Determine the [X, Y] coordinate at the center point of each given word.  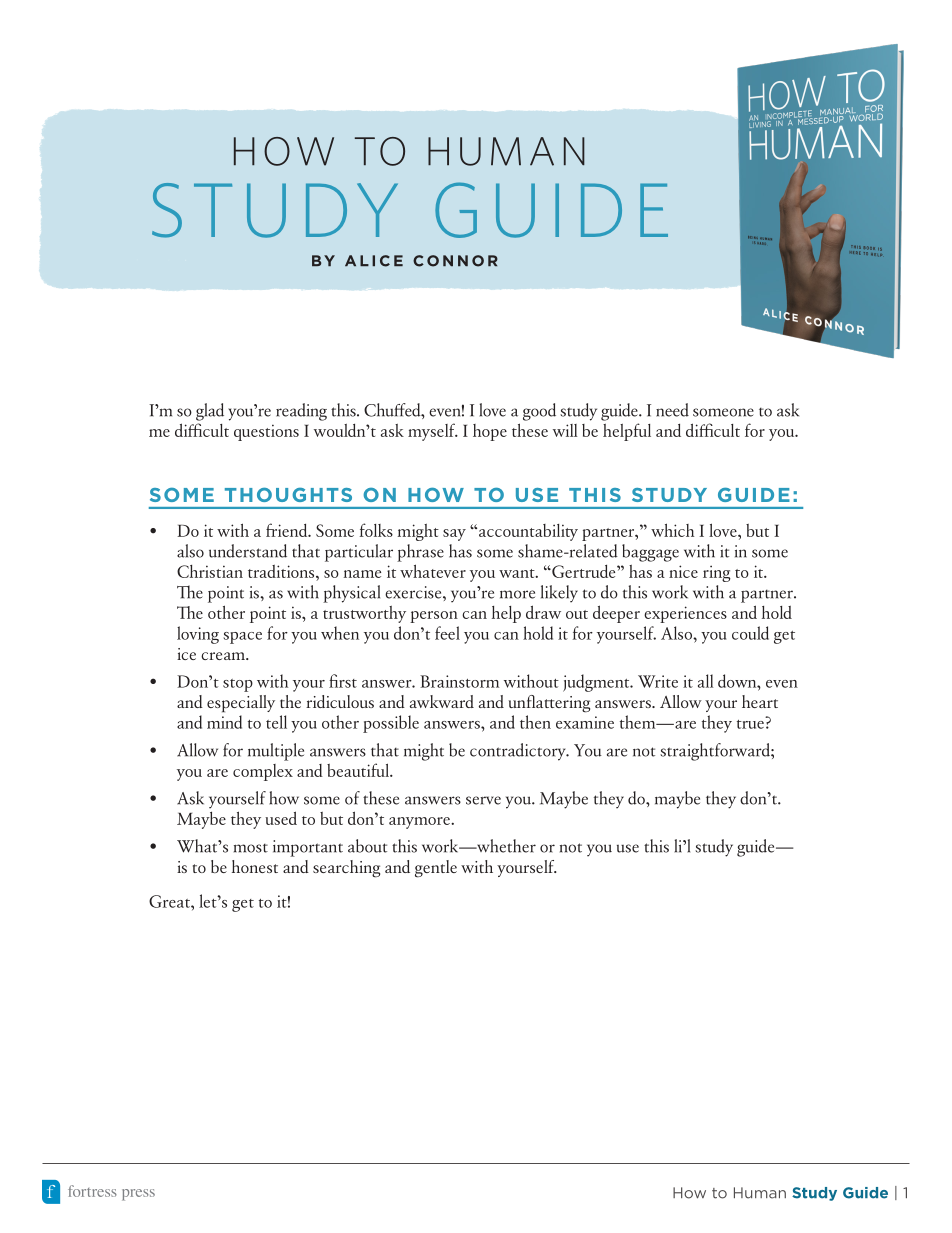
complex [263, 772]
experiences [685, 614]
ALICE [374, 261]
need [672, 410]
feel [447, 633]
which [672, 530]
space [242, 638]
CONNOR [455, 261]
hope [490, 432]
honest [255, 866]
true [751, 723]
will [565, 430]
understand [248, 551]
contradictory [519, 752]
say [454, 535]
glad [210, 412]
